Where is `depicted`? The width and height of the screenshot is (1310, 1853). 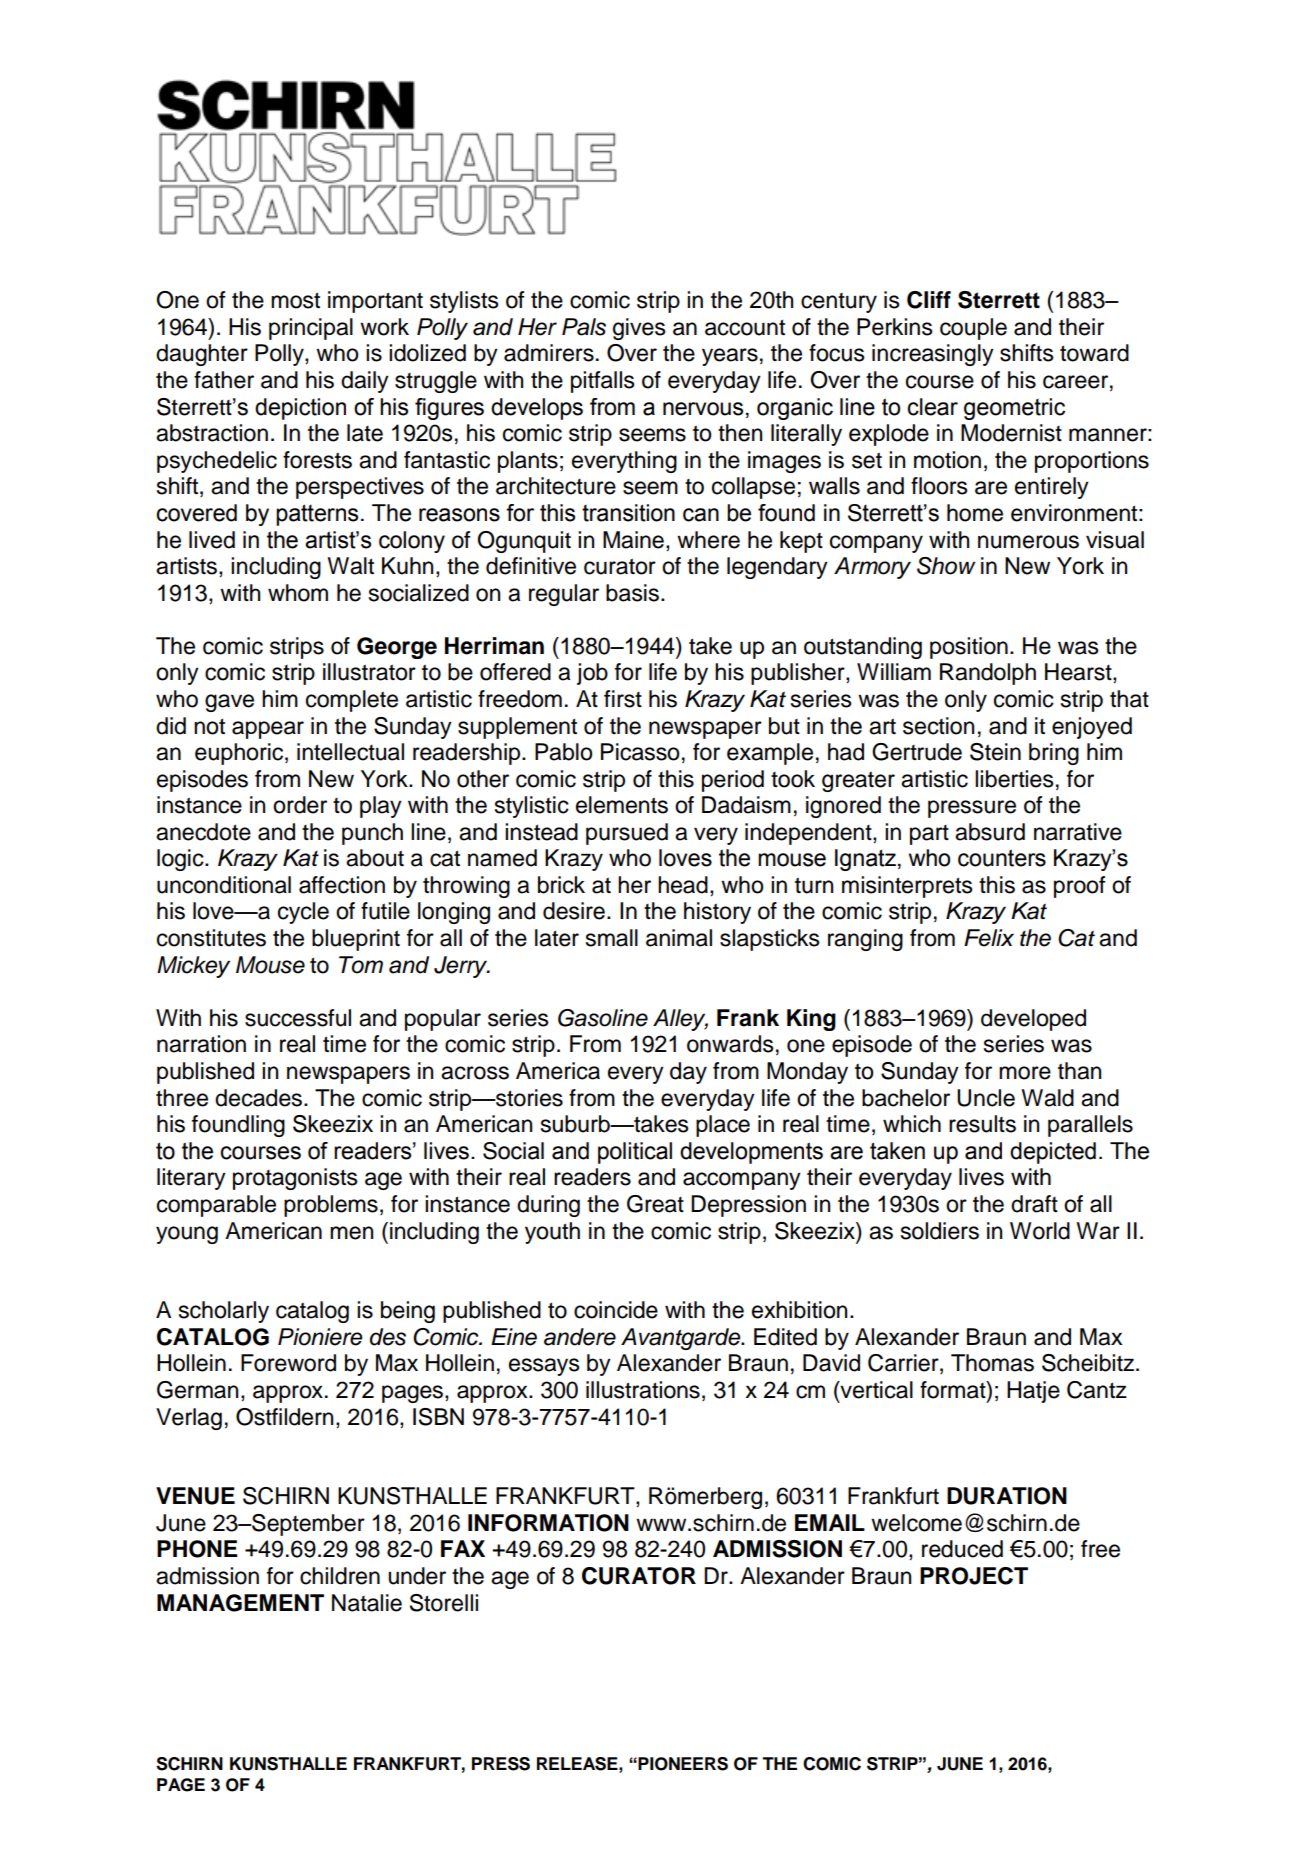
depicted is located at coordinates (1053, 1153).
